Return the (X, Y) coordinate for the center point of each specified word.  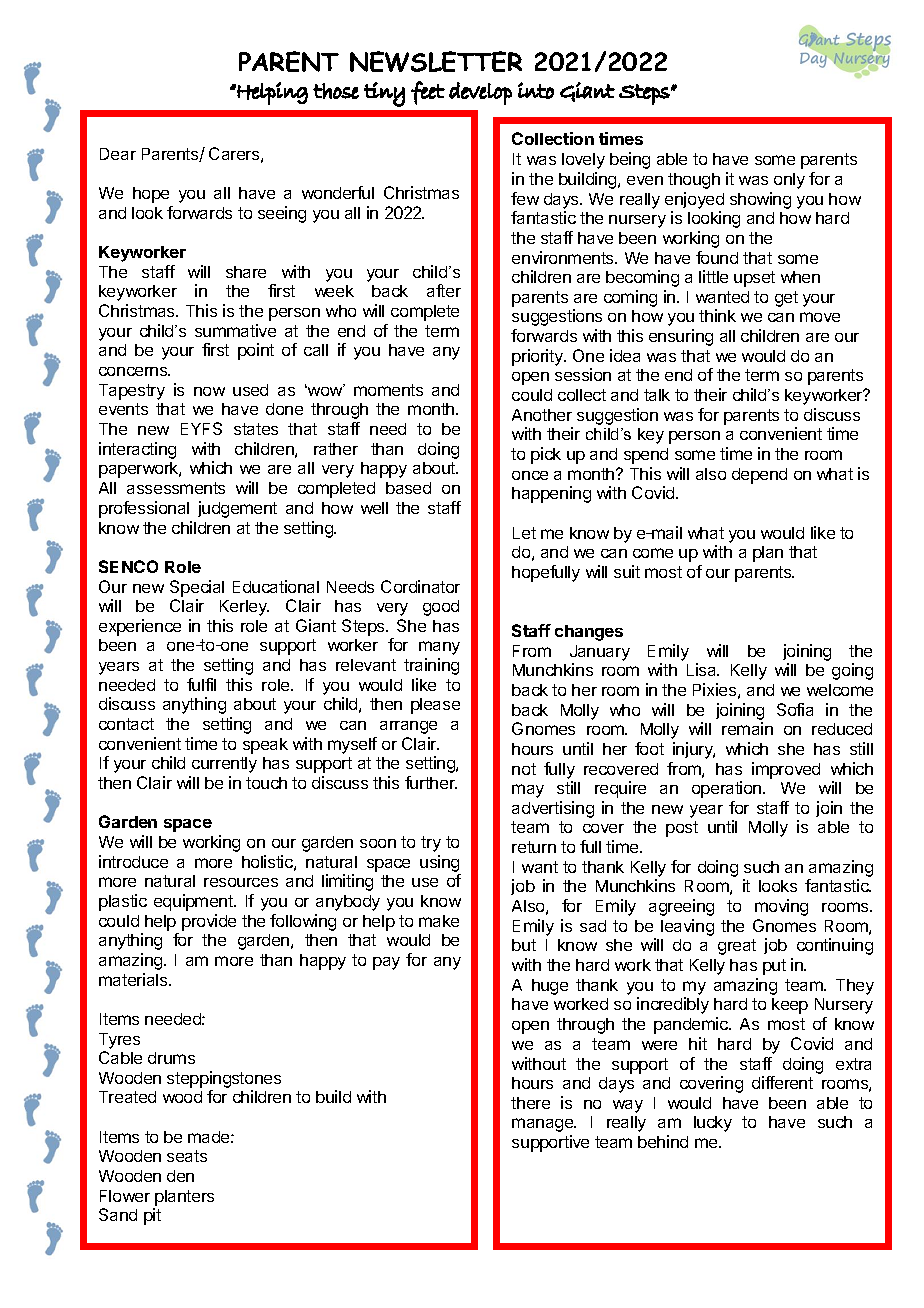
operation (728, 789)
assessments (176, 488)
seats (187, 1156)
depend (759, 476)
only (789, 181)
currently (224, 765)
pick (546, 455)
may (528, 791)
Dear (118, 154)
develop (480, 93)
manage (544, 1125)
